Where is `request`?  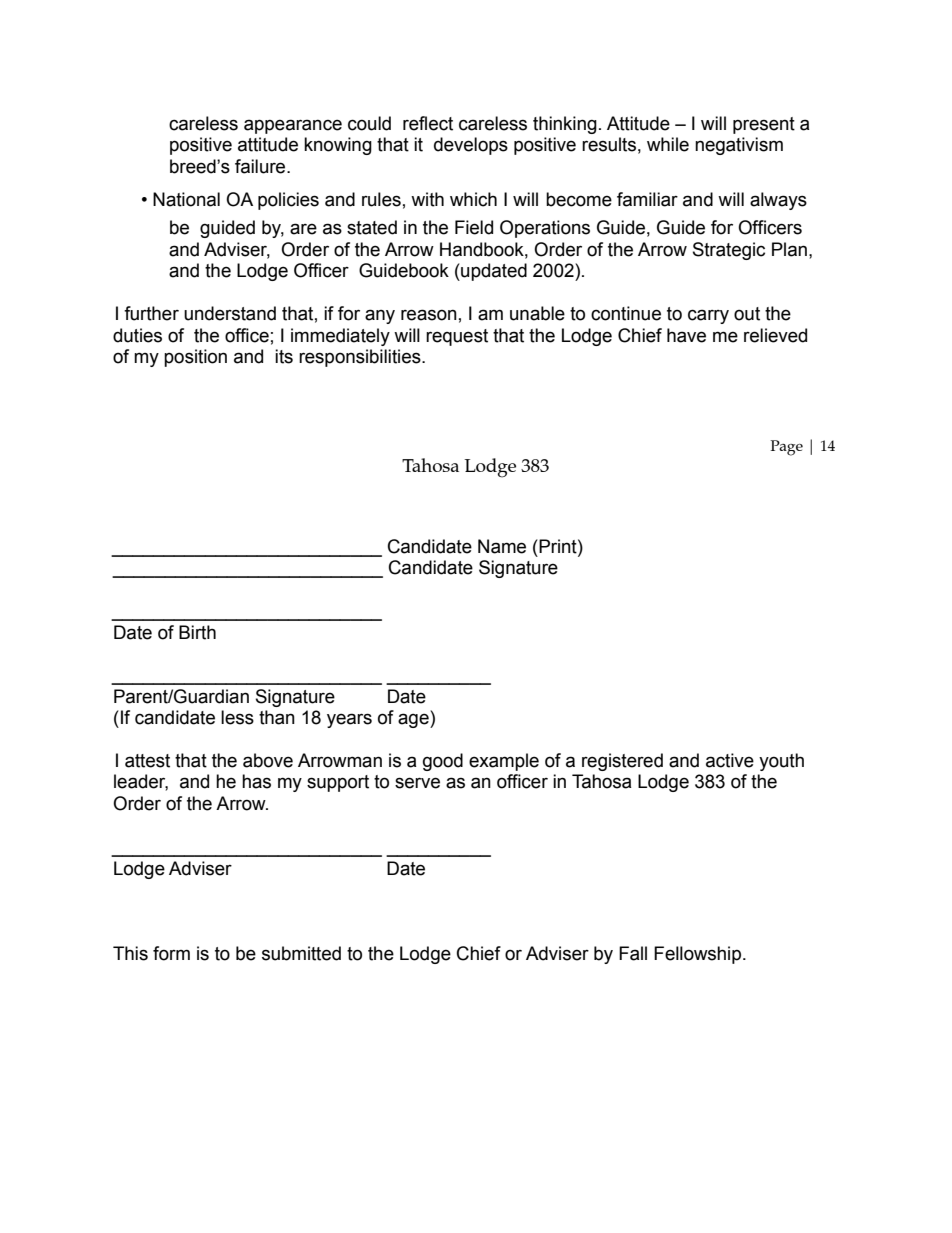 request is located at coordinates (457, 337).
